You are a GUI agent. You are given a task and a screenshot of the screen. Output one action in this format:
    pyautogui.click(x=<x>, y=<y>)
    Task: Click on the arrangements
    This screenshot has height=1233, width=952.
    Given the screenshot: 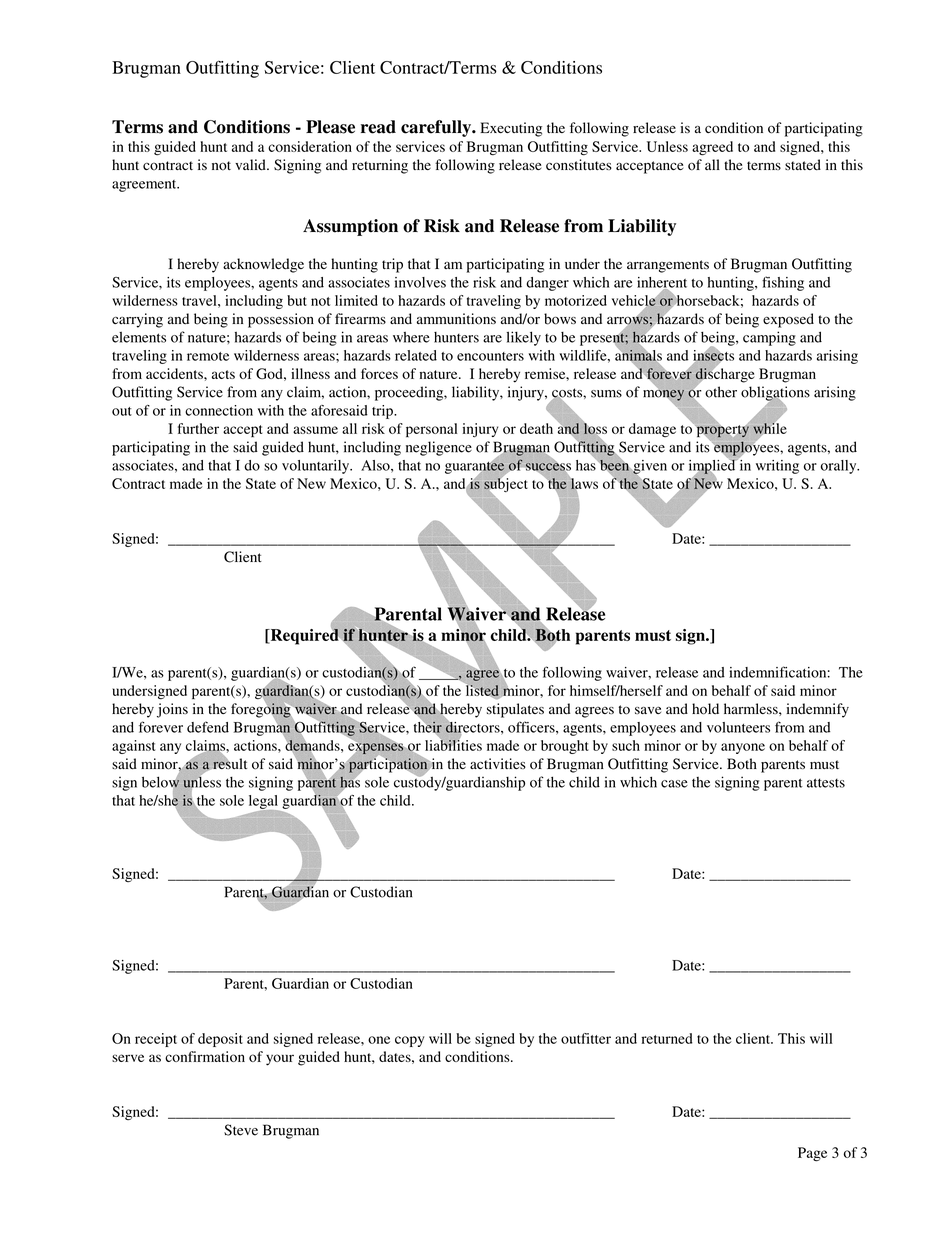 What is the action you would take?
    pyautogui.click(x=668, y=266)
